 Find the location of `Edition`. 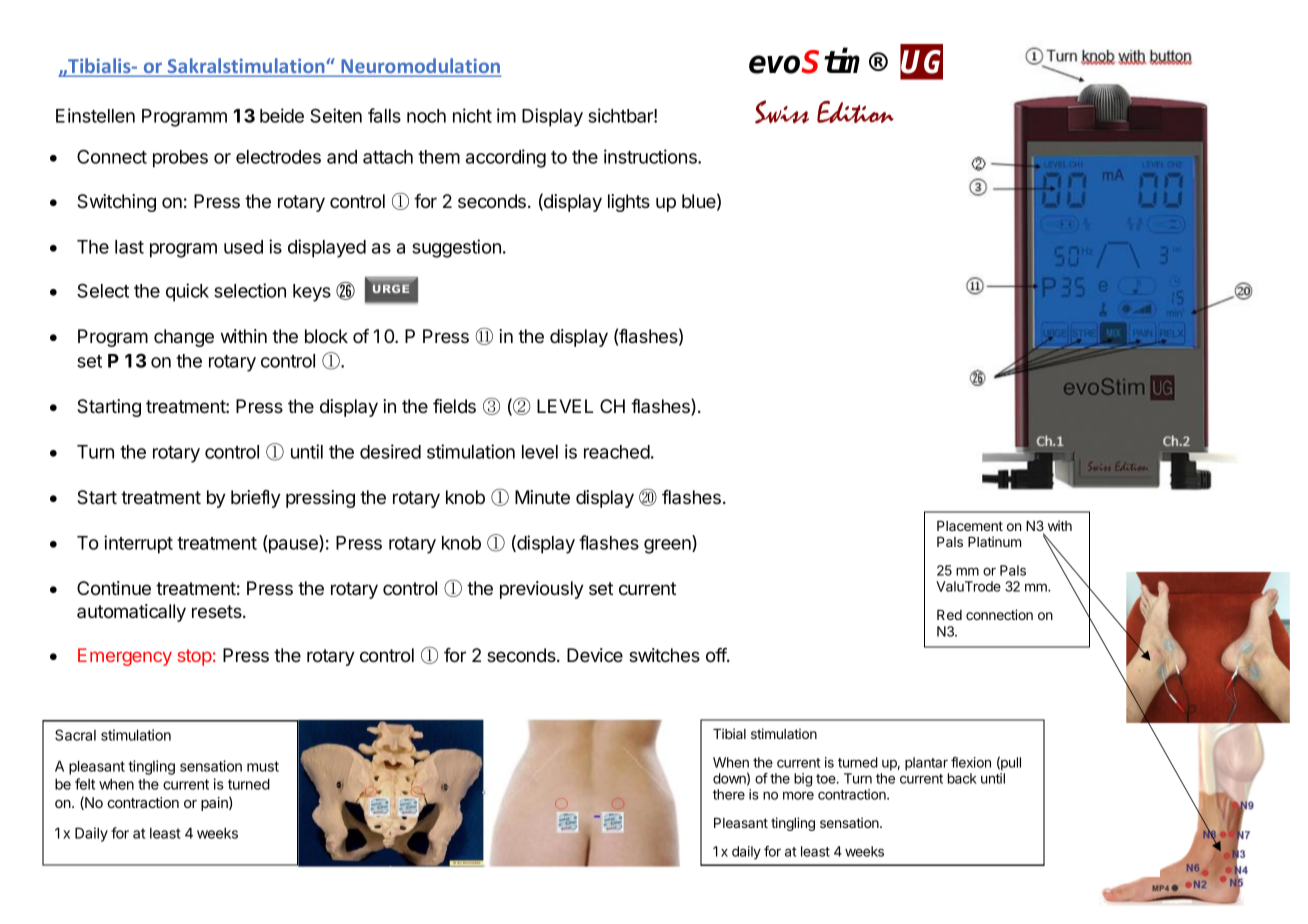

Edition is located at coordinates (855, 112).
